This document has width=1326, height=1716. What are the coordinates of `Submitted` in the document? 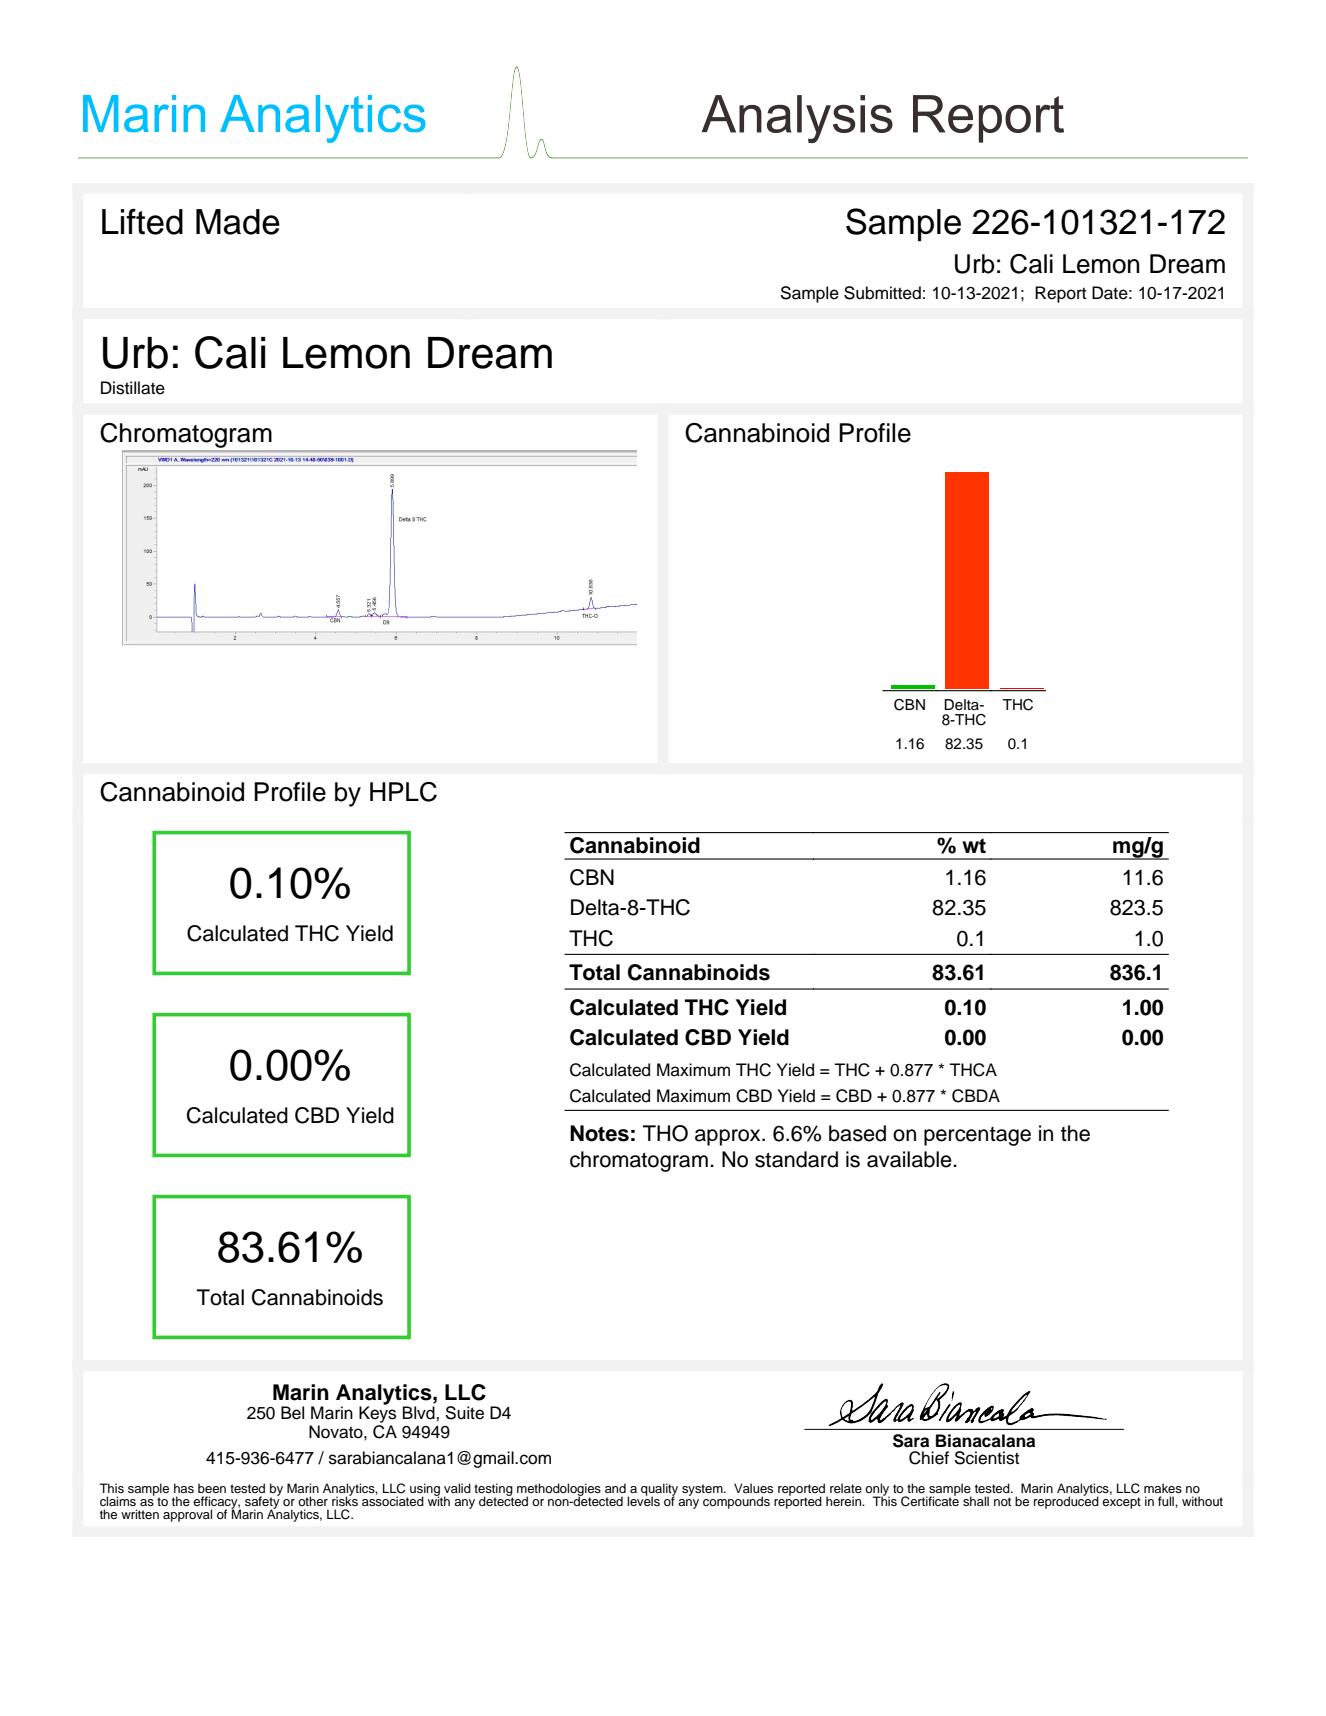 It's located at (882, 293).
